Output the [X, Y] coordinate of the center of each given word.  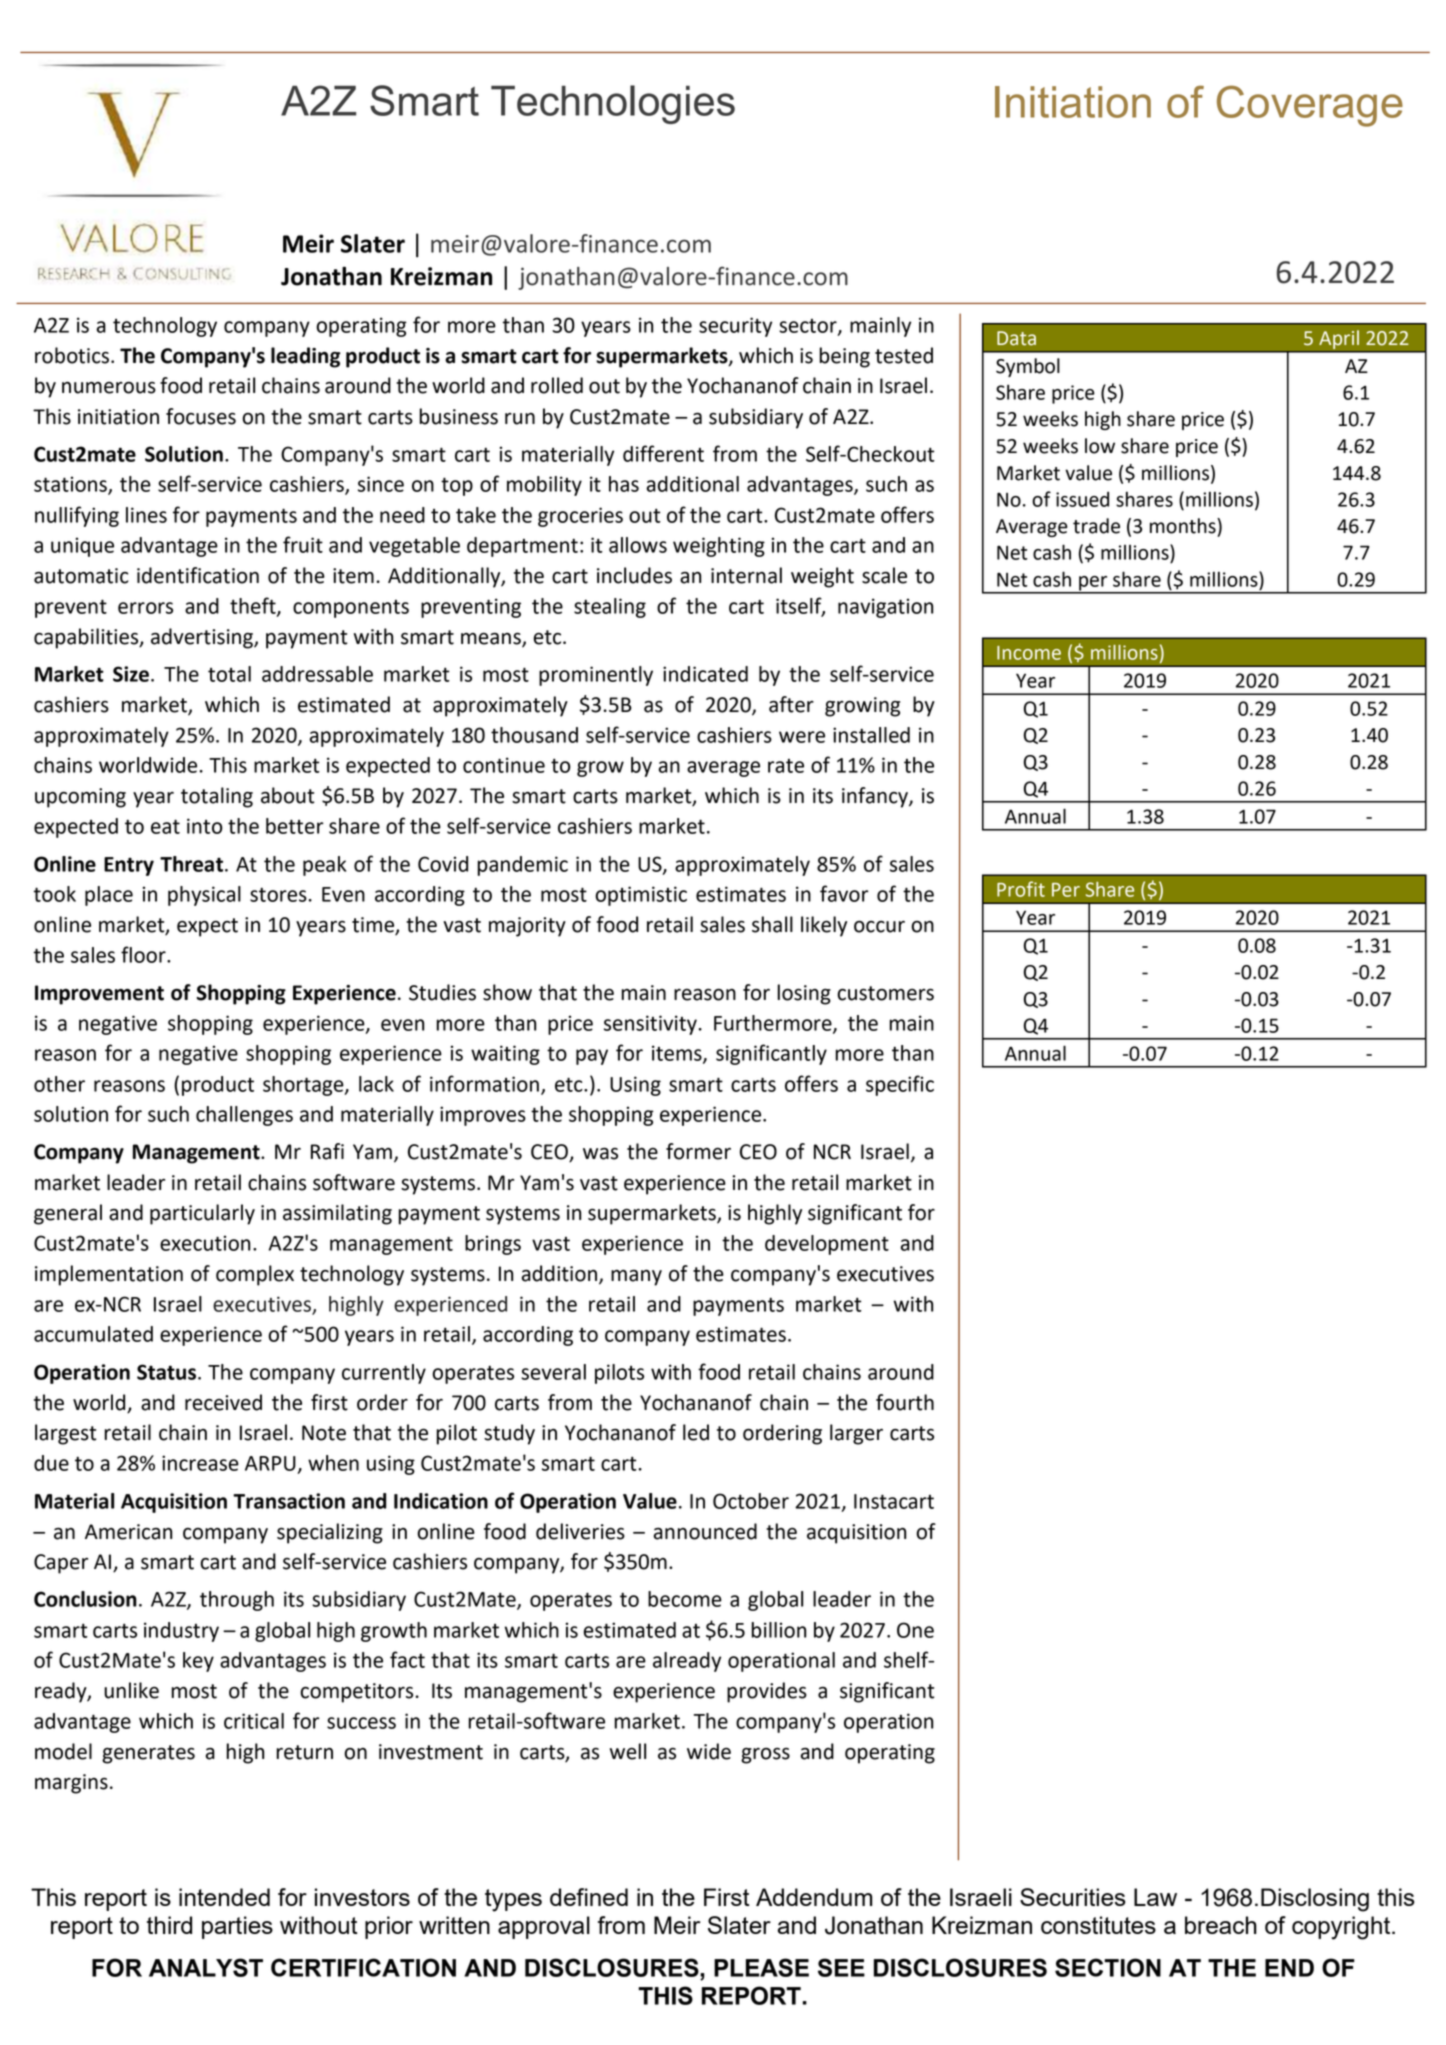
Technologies [613, 104]
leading [305, 357]
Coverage [1310, 106]
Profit [1021, 889]
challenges [244, 1116]
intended [224, 1897]
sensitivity [650, 1025]
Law [1155, 1897]
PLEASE [761, 1967]
